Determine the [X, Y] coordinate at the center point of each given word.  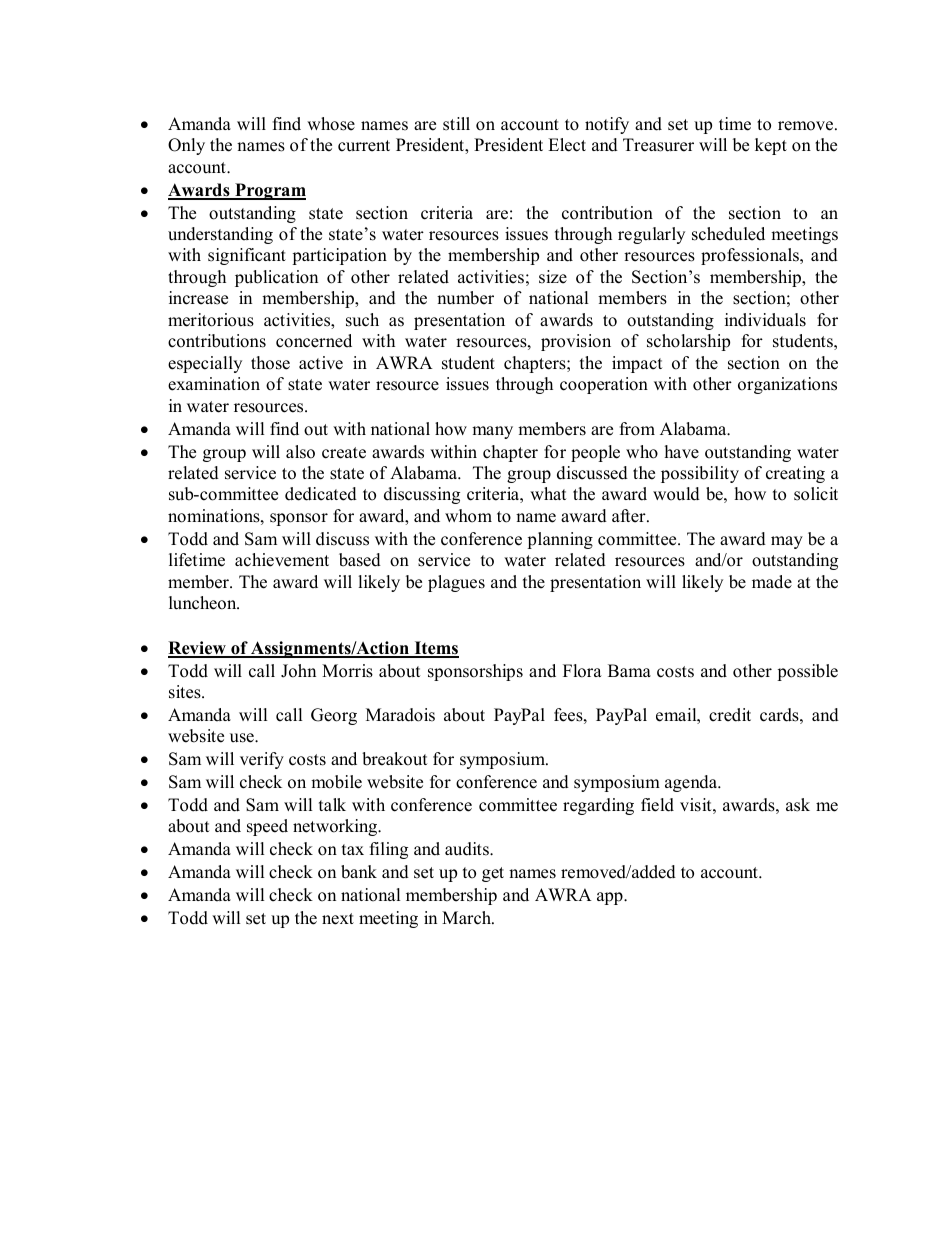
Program [269, 191]
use [243, 738]
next [338, 919]
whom [468, 516]
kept [771, 146]
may [787, 542]
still [456, 124]
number [465, 298]
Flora [582, 671]
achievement [282, 560]
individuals [765, 320]
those [270, 363]
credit [730, 715]
